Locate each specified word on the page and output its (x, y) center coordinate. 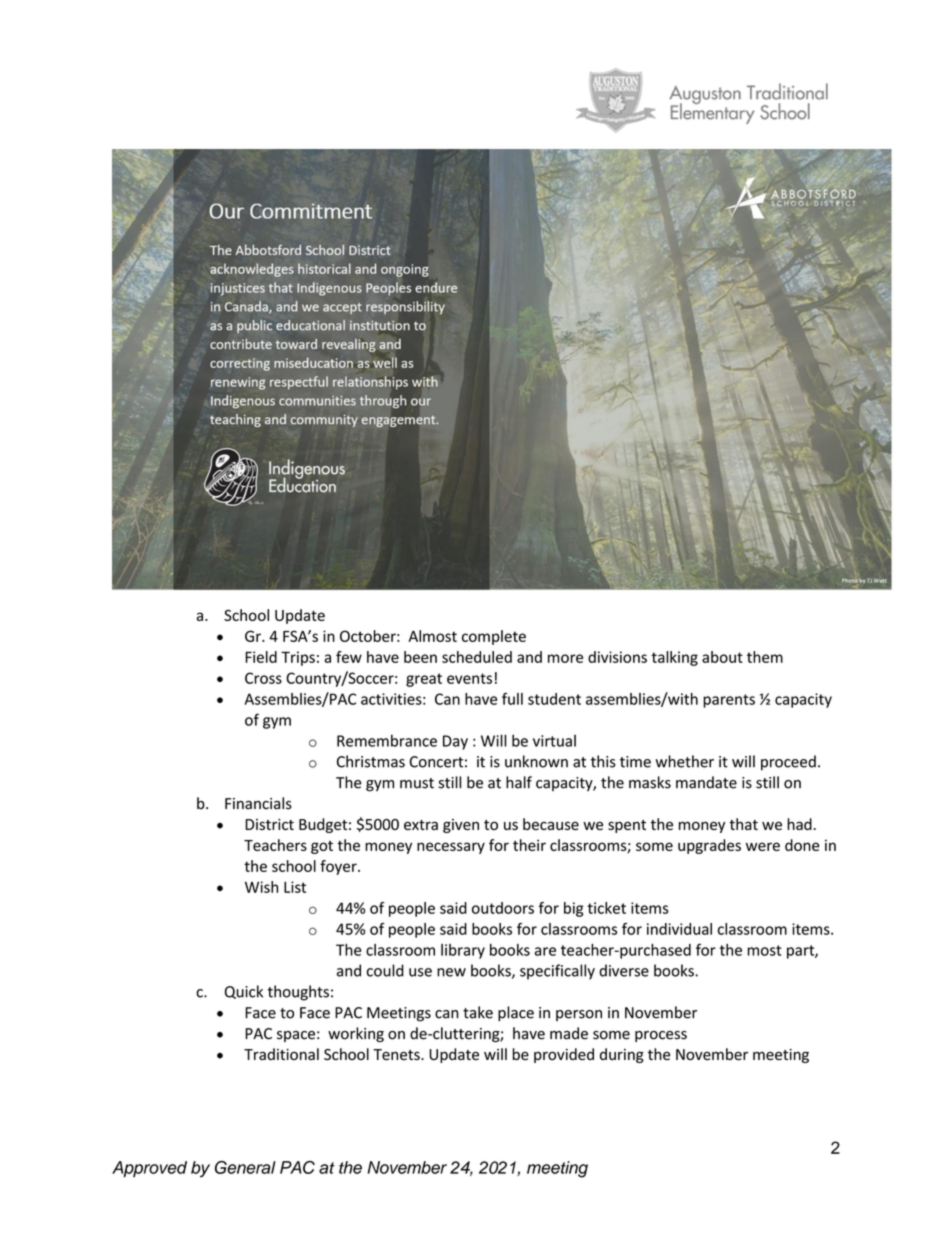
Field (261, 657)
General (245, 1167)
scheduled (477, 657)
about (722, 657)
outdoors (503, 908)
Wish (261, 887)
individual (679, 929)
